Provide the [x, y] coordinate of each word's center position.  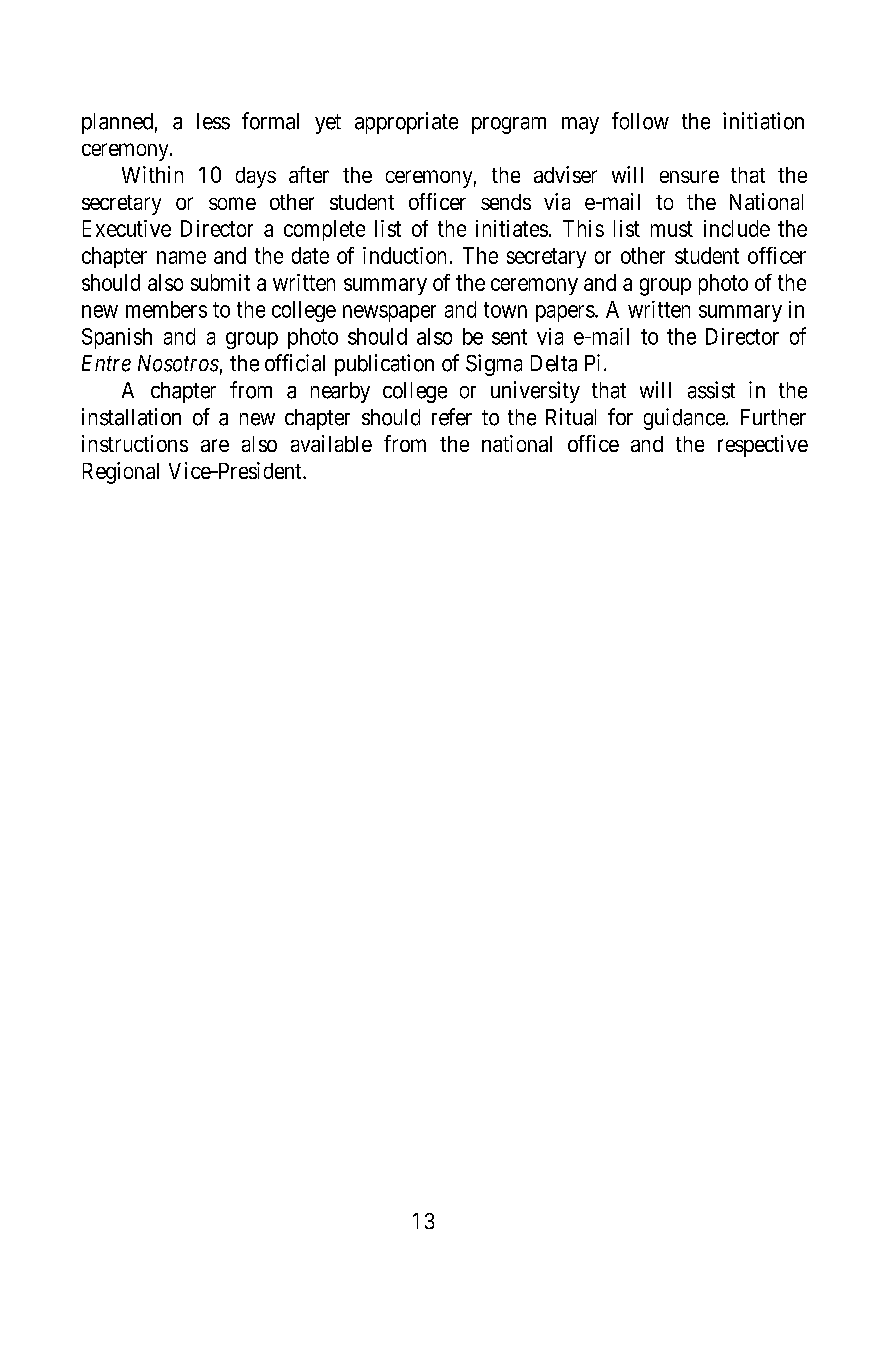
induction [404, 255]
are [215, 445]
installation [131, 417]
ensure [689, 176]
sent [509, 337]
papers [565, 313]
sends [506, 202]
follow [640, 121]
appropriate [406, 123]
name [181, 257]
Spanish [117, 338]
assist [711, 390]
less [213, 121]
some [232, 203]
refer [452, 417]
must [672, 229]
